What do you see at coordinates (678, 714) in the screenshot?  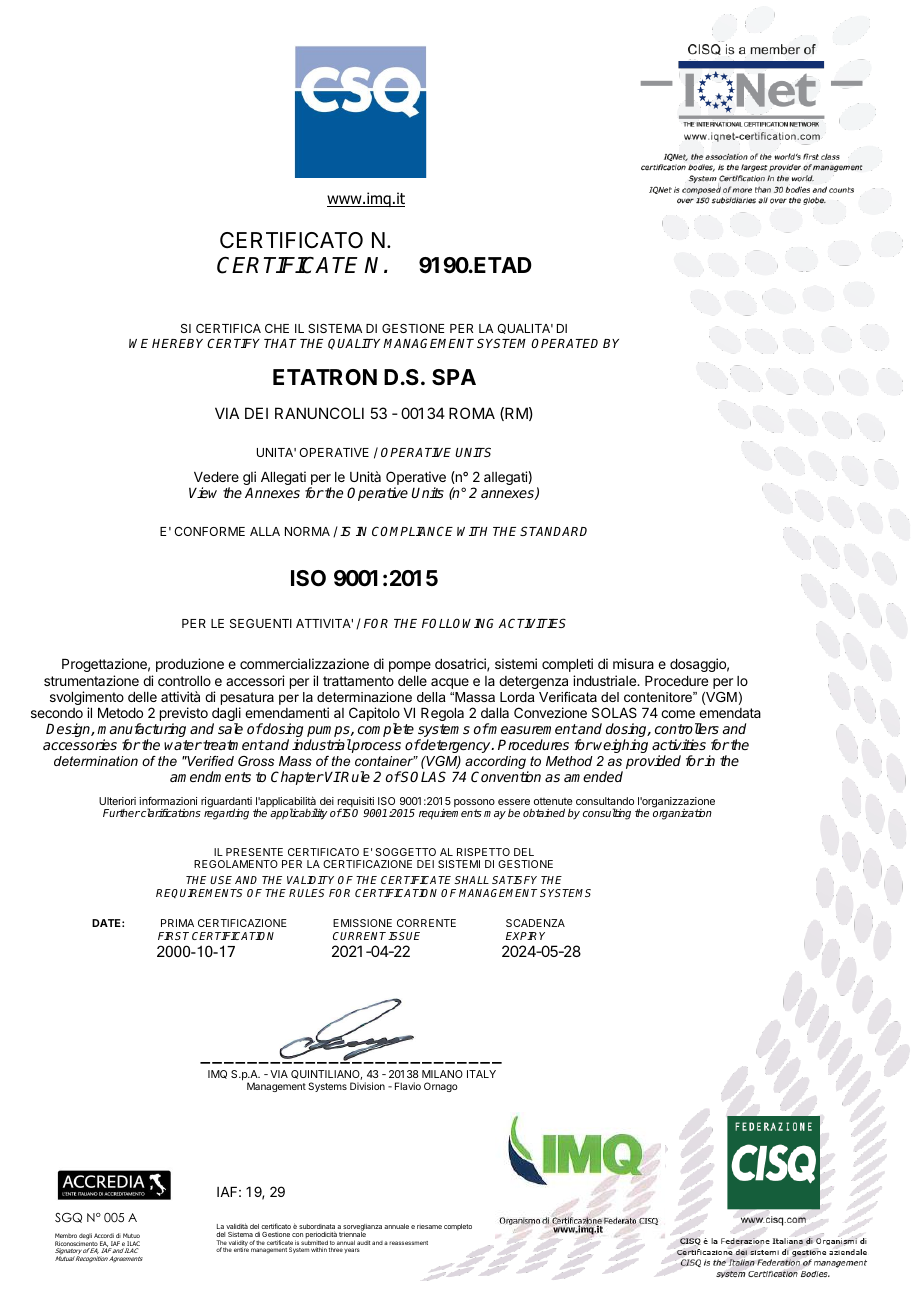 I see `come` at bounding box center [678, 714].
